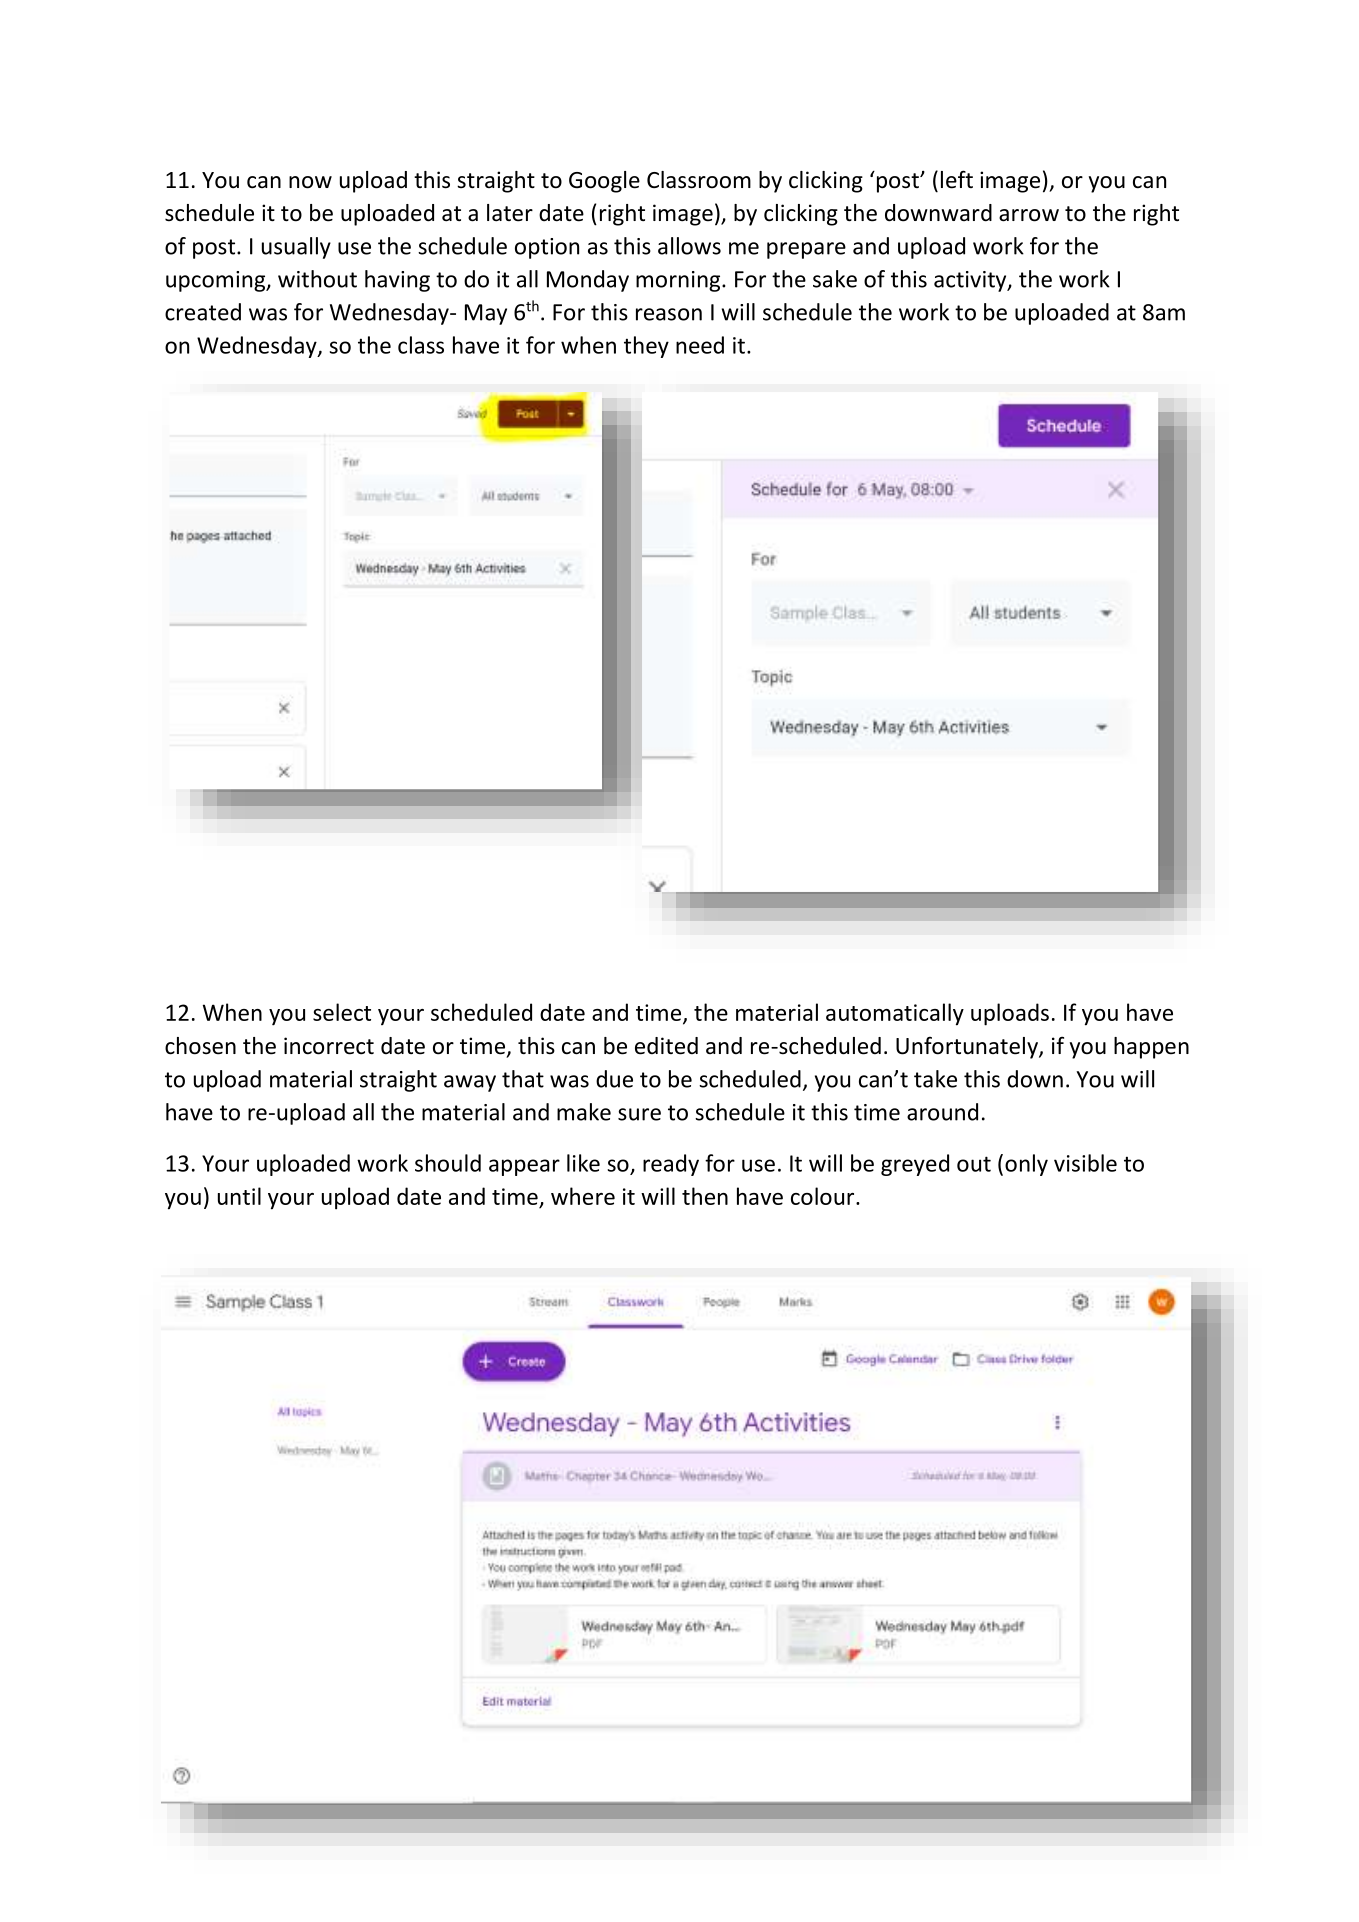 The width and height of the document is (1359, 1922). What do you see at coordinates (203, 312) in the document?
I see `created` at bounding box center [203, 312].
